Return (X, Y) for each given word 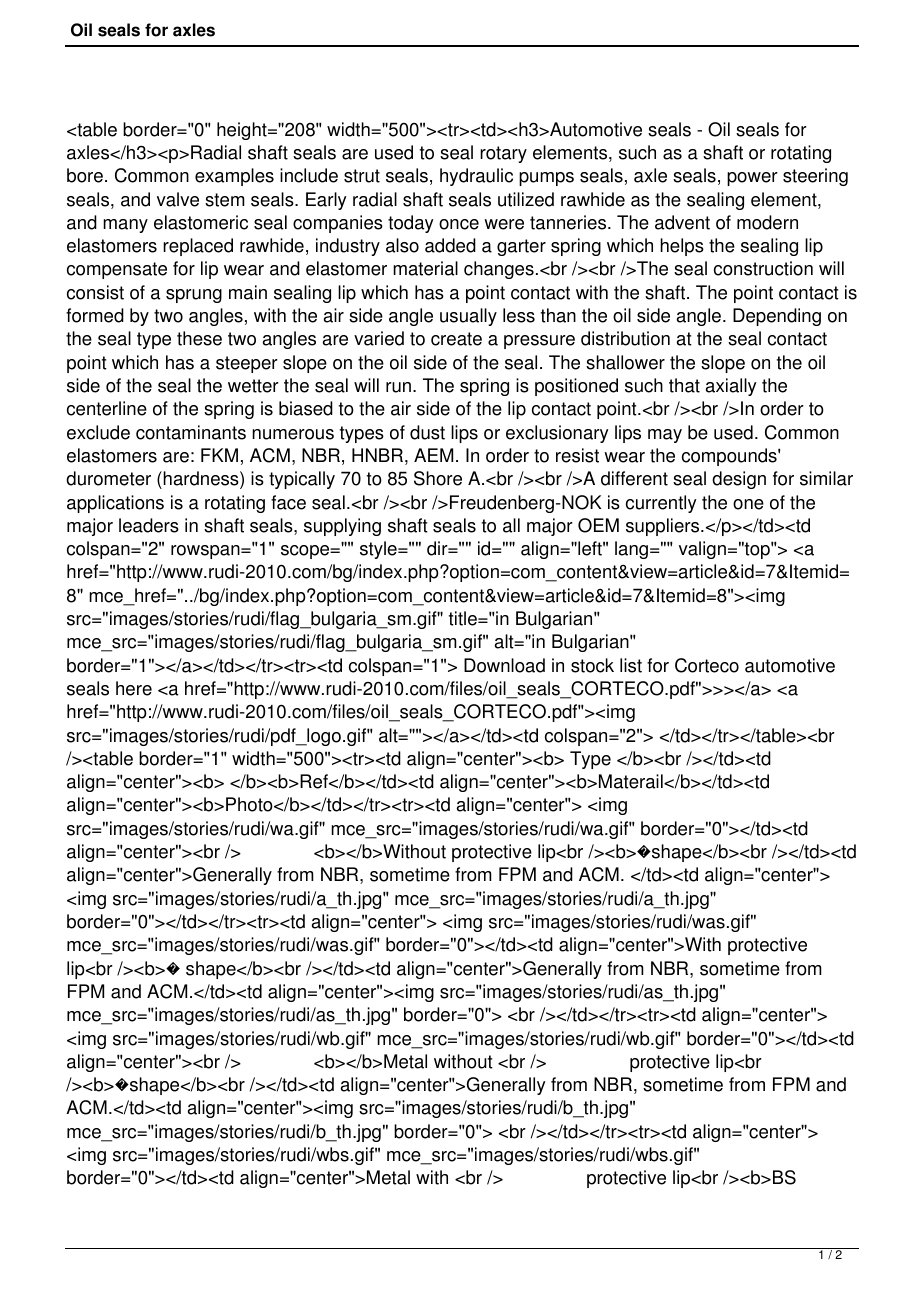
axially (731, 387)
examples (234, 177)
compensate (117, 270)
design (739, 480)
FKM (219, 455)
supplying (342, 527)
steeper (247, 364)
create (456, 339)
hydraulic (476, 177)
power (752, 179)
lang (631, 550)
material (425, 268)
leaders (149, 525)
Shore (438, 478)
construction (763, 268)
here (134, 688)
